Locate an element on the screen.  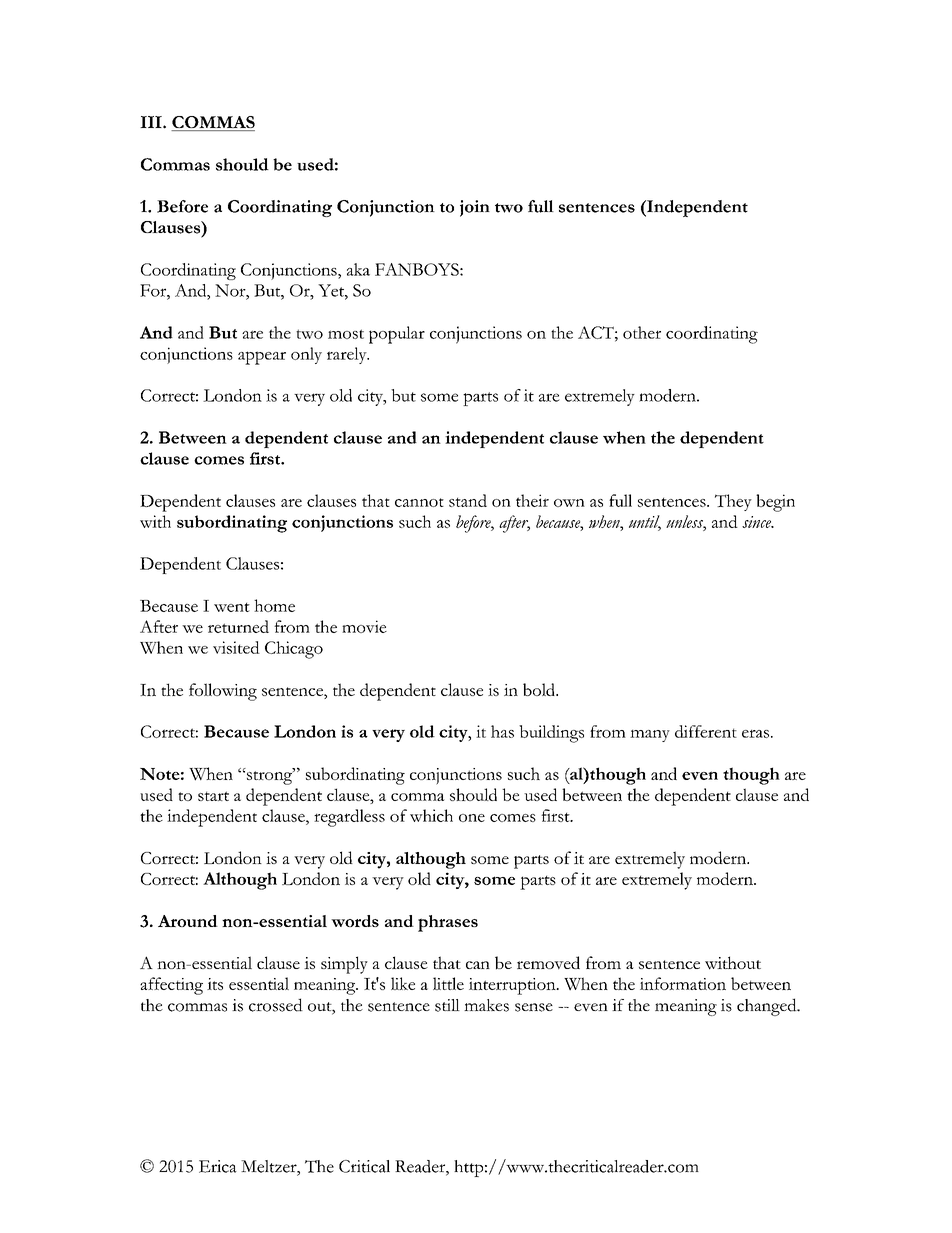
visited is located at coordinates (236, 647).
